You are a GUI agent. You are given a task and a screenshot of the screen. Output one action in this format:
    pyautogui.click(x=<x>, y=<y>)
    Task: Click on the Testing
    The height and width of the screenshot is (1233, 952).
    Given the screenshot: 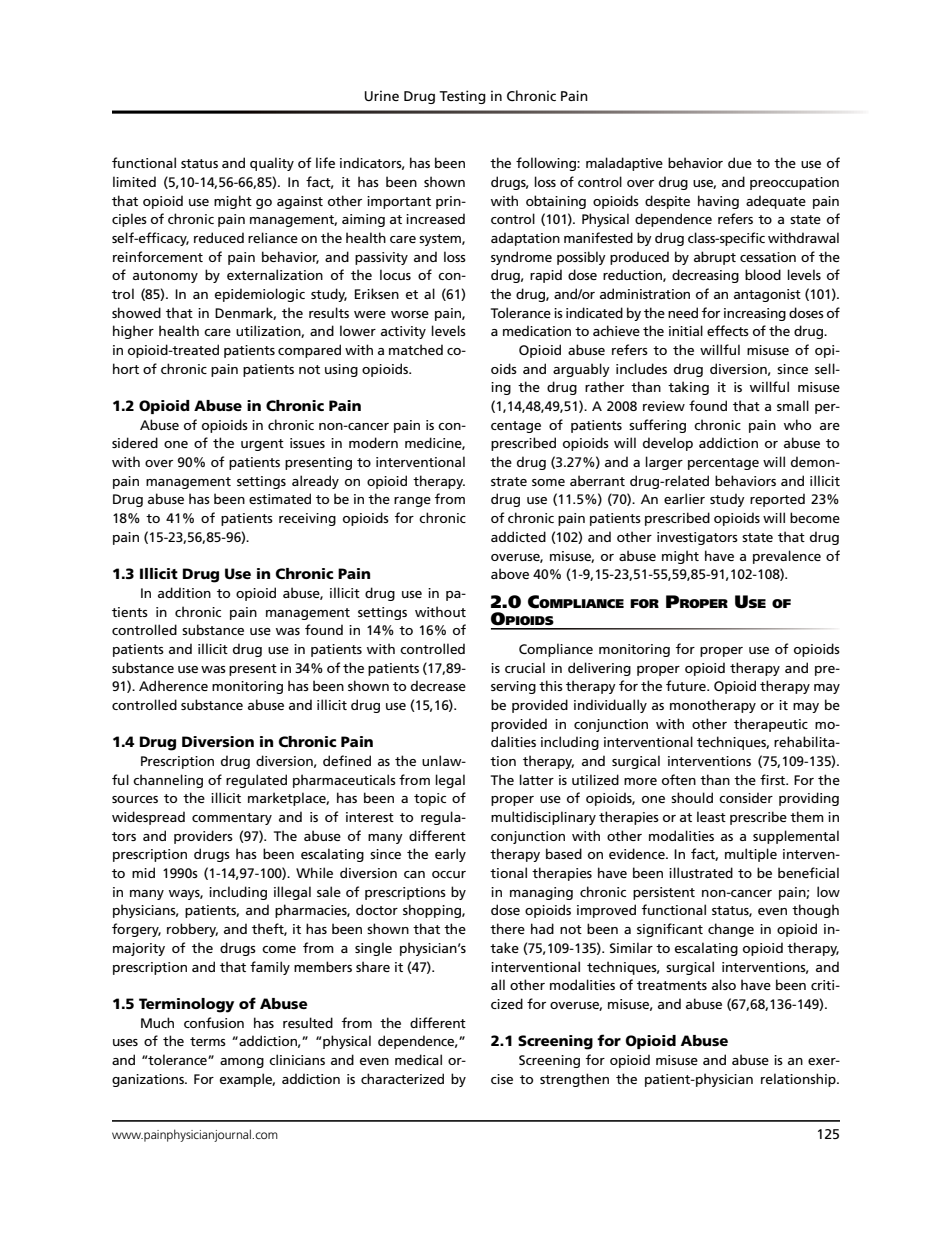 What is the action you would take?
    pyautogui.click(x=462, y=97)
